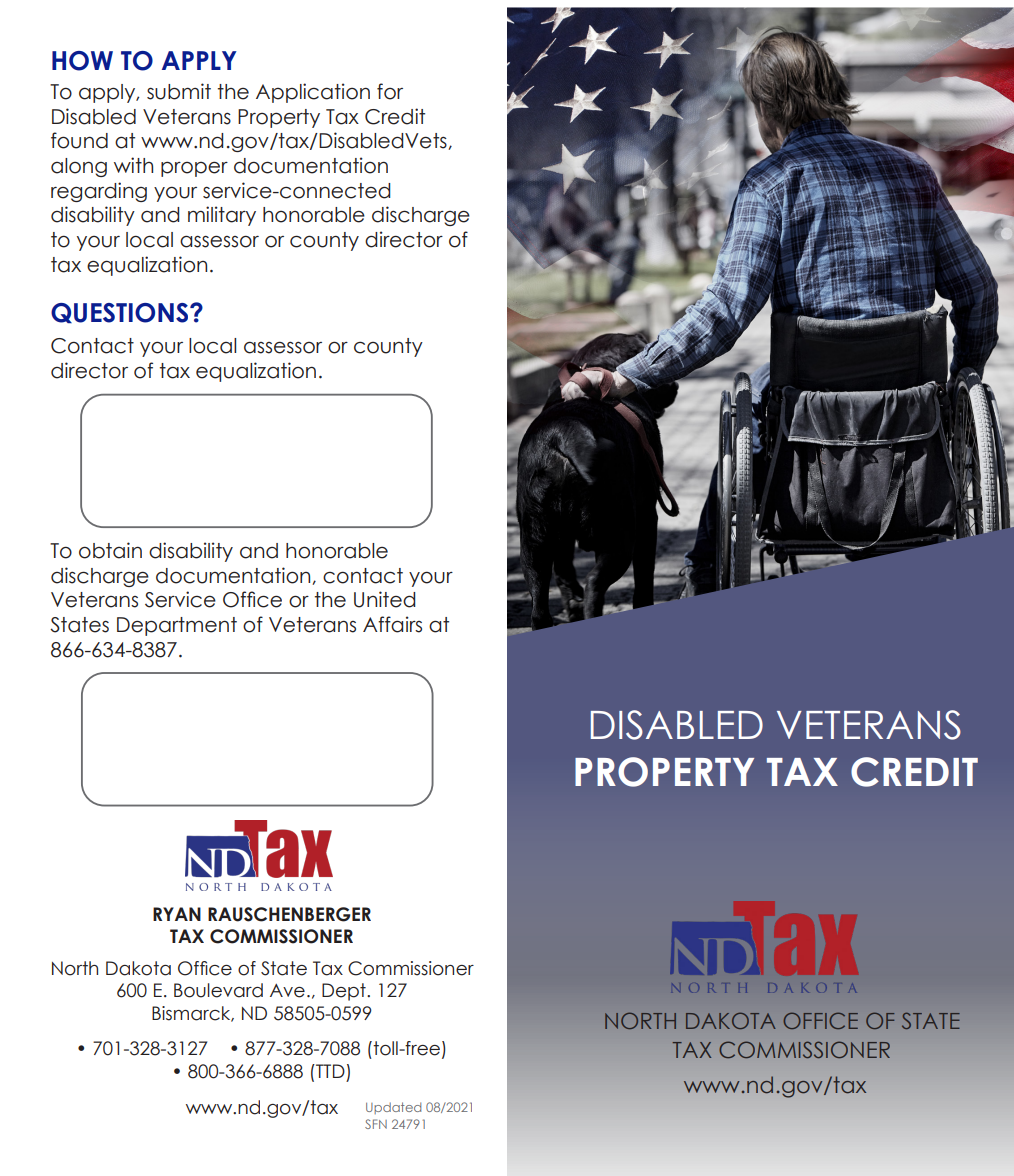 This document has height=1176, width=1014. What do you see at coordinates (218, 990) in the document?
I see `Boulevard` at bounding box center [218, 990].
